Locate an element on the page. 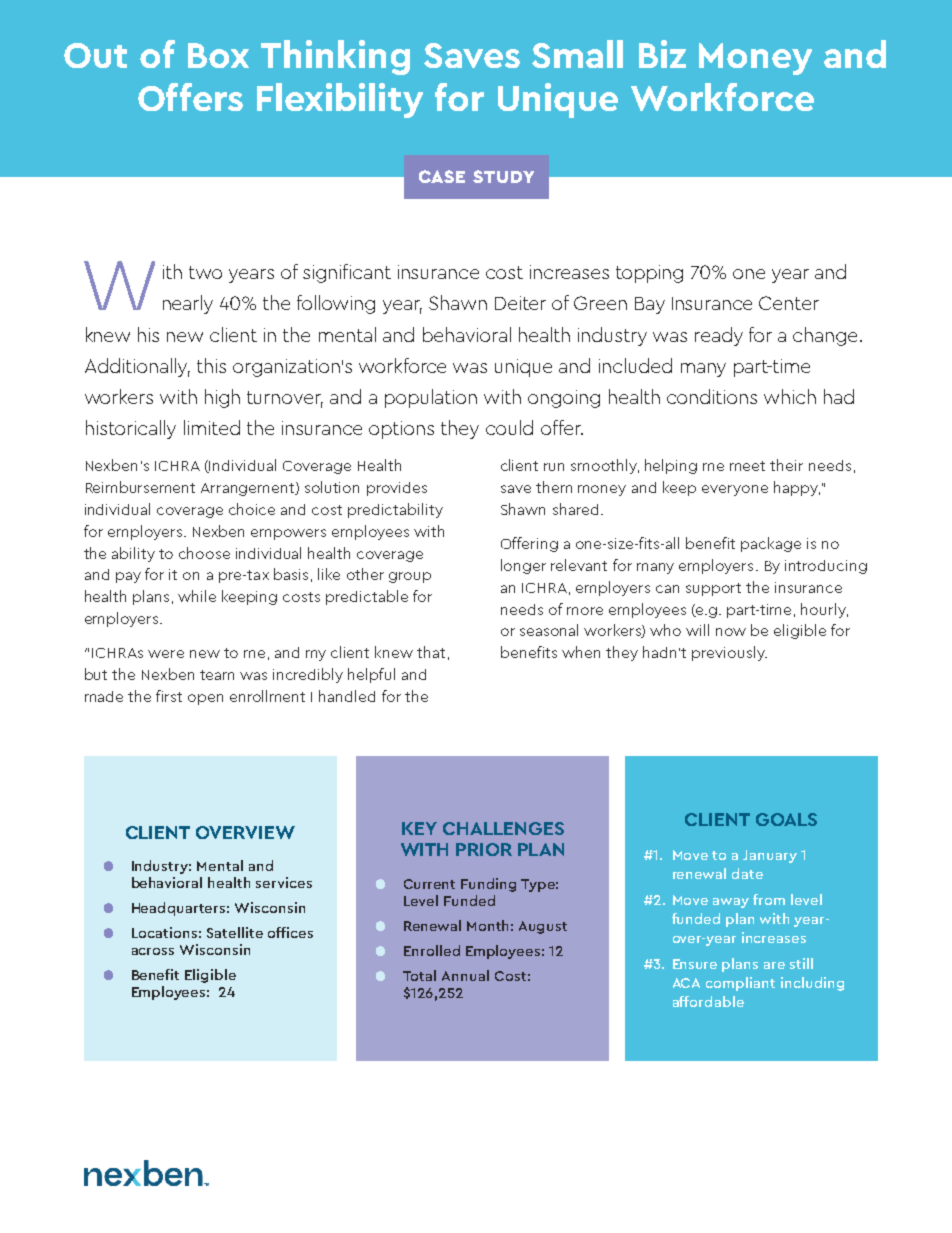 Image resolution: width=952 pixels, height=1233 pixels. Box is located at coordinates (218, 55).
